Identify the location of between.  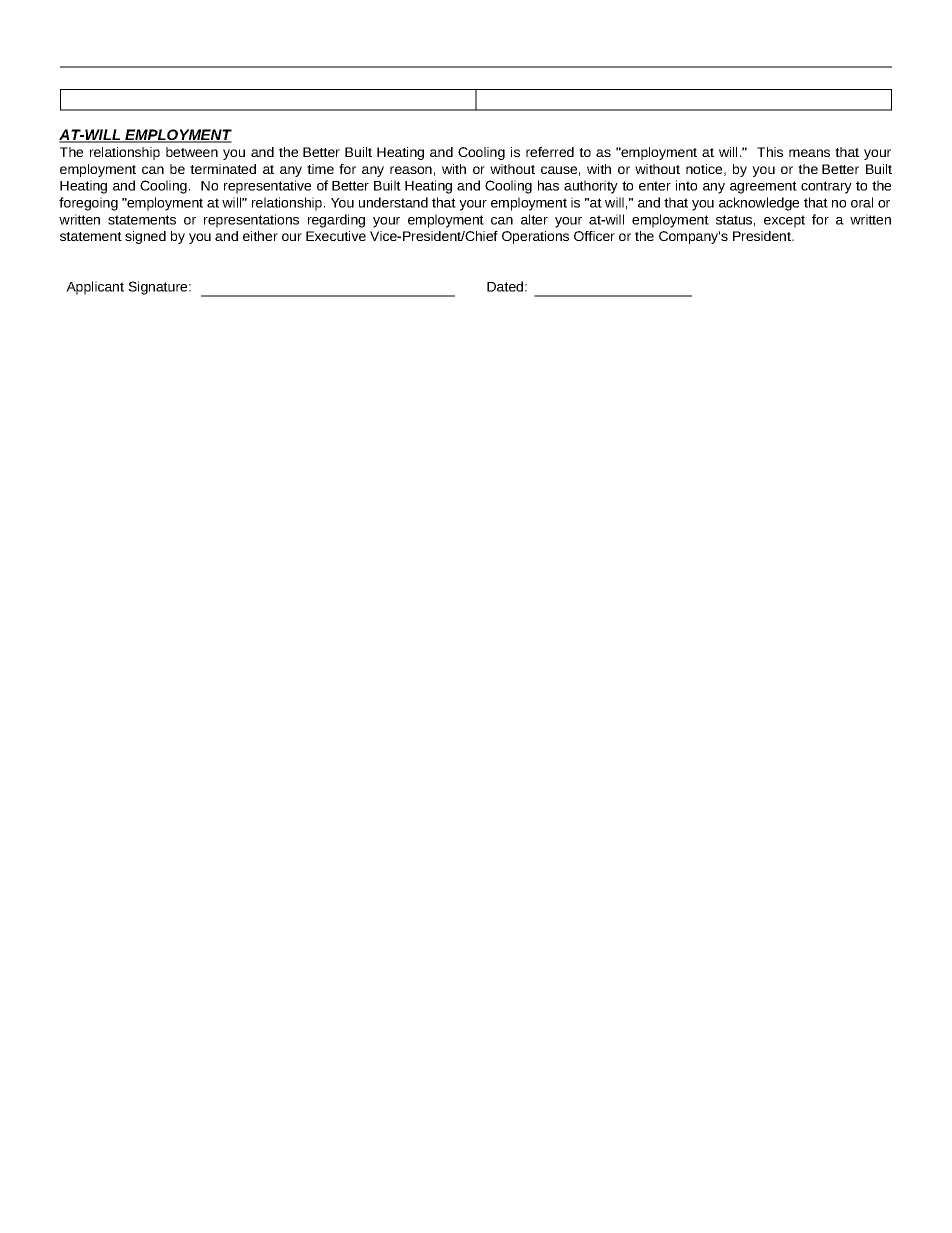
(192, 152).
